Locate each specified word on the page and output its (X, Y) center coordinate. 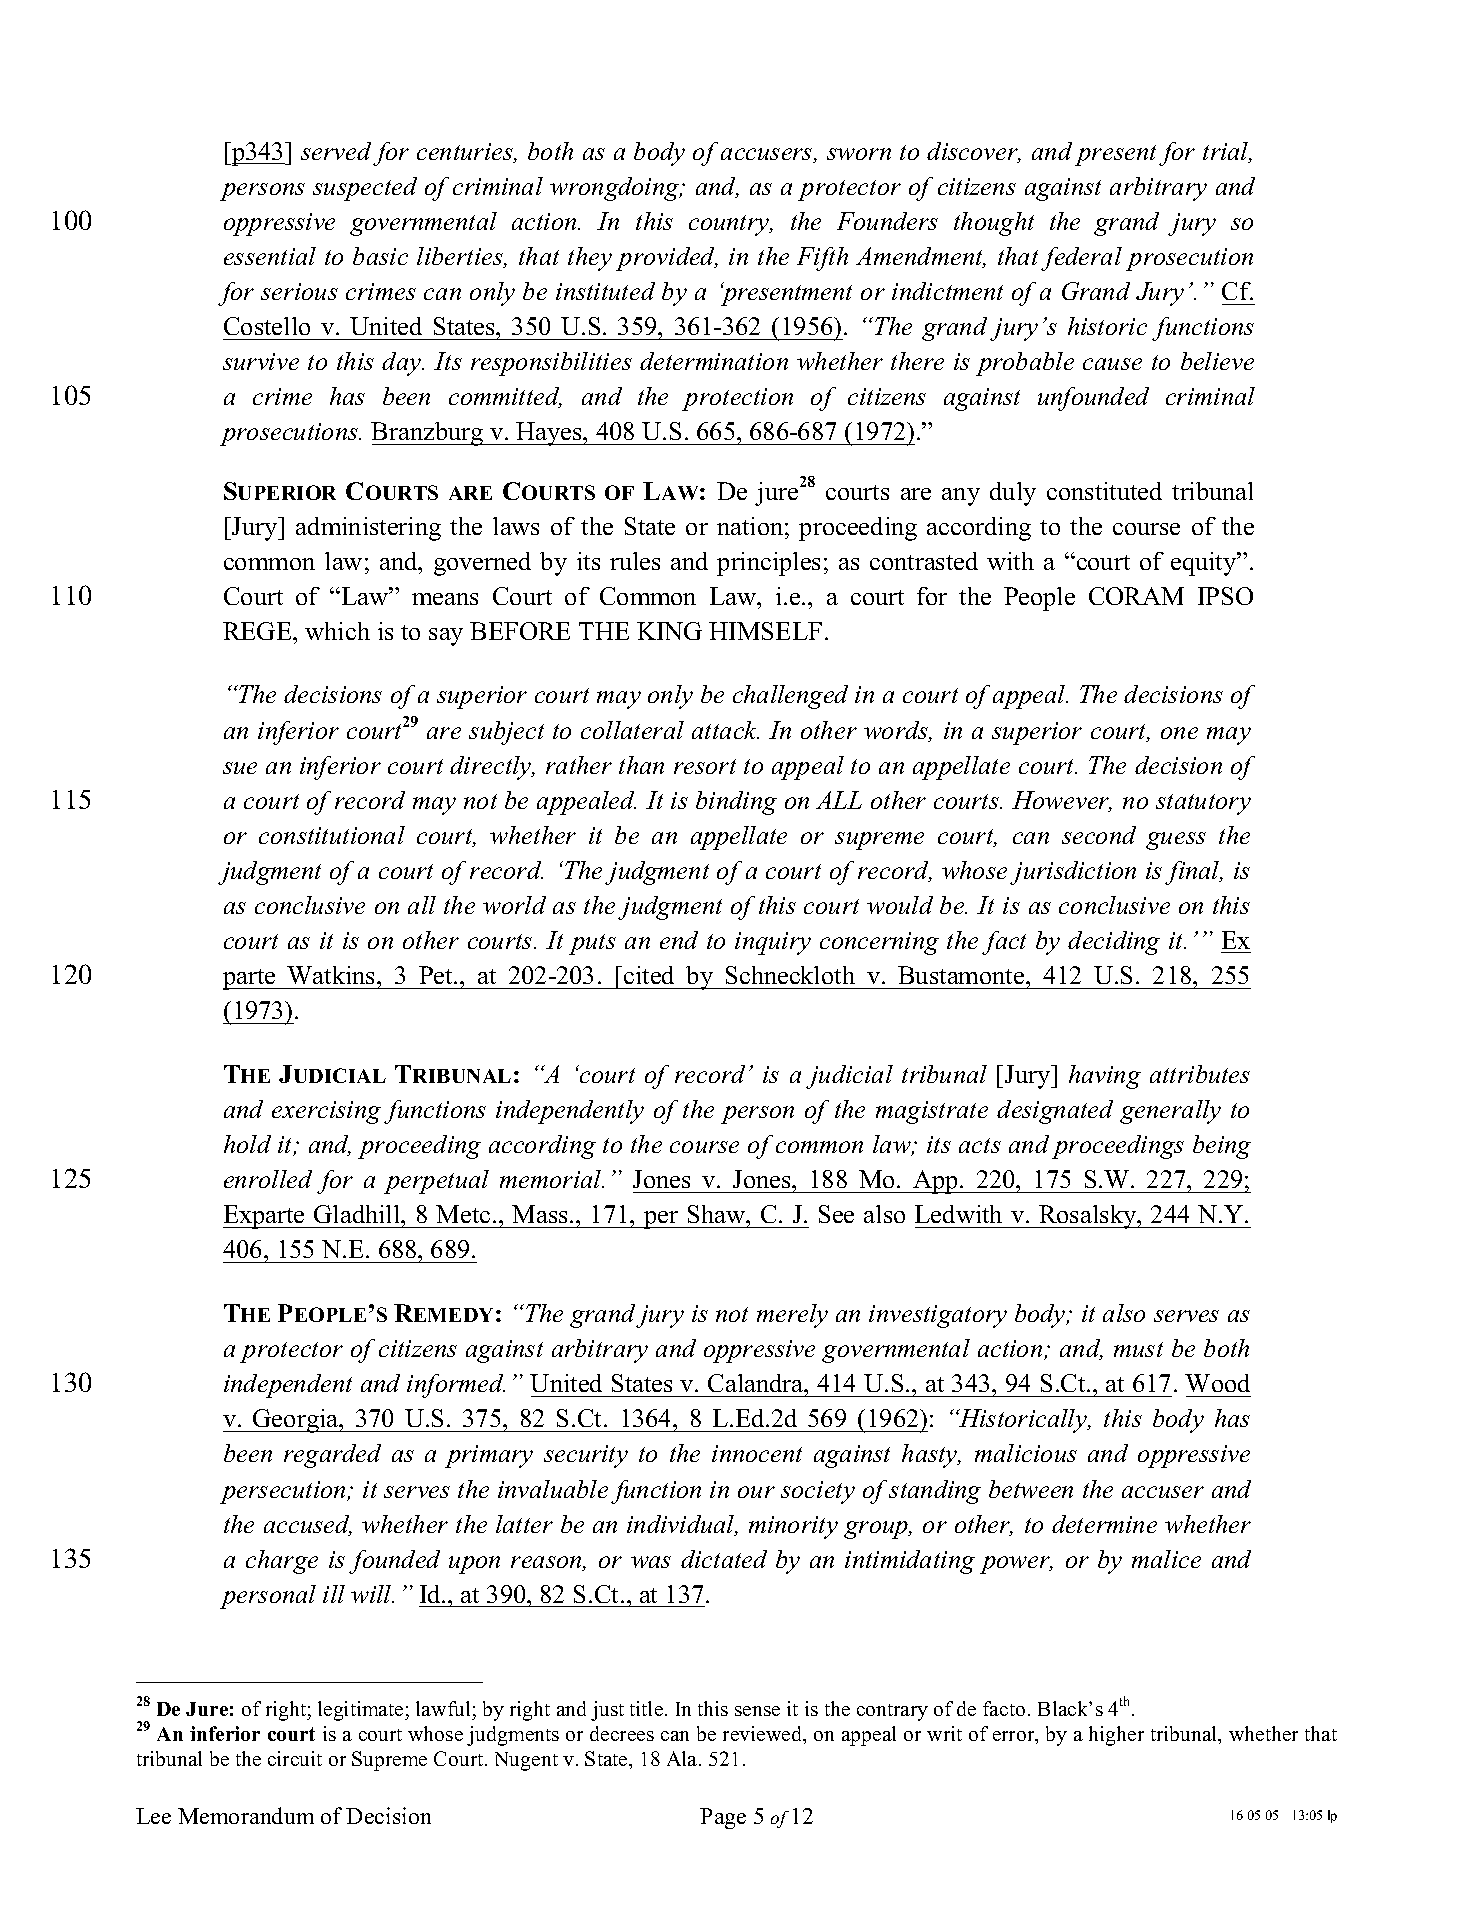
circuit (295, 1758)
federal (1081, 259)
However (1062, 801)
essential (270, 256)
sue (240, 768)
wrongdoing (616, 189)
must (1138, 1349)
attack (725, 730)
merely (792, 1316)
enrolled (268, 1179)
